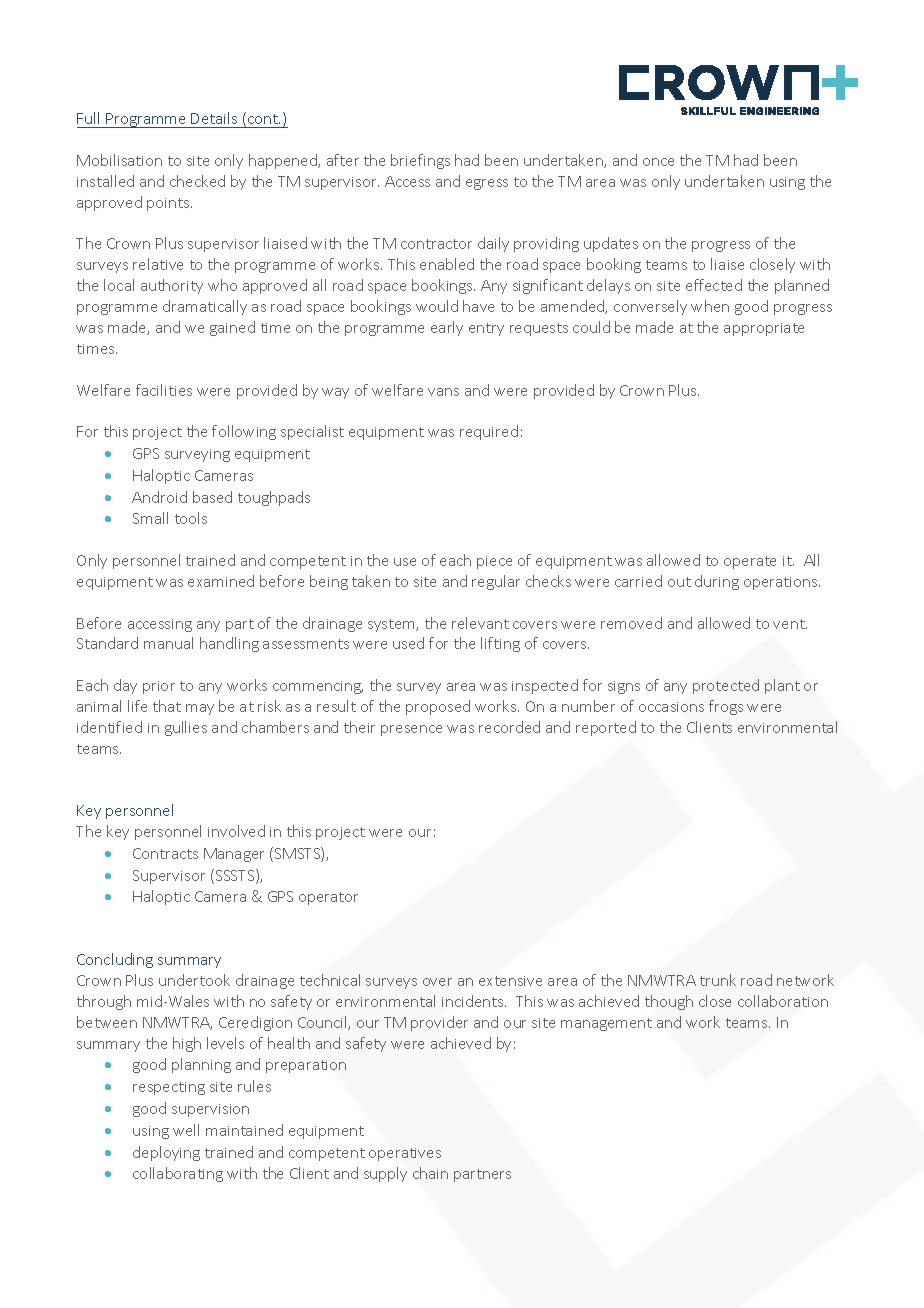  I want to click on deploying, so click(166, 1153).
